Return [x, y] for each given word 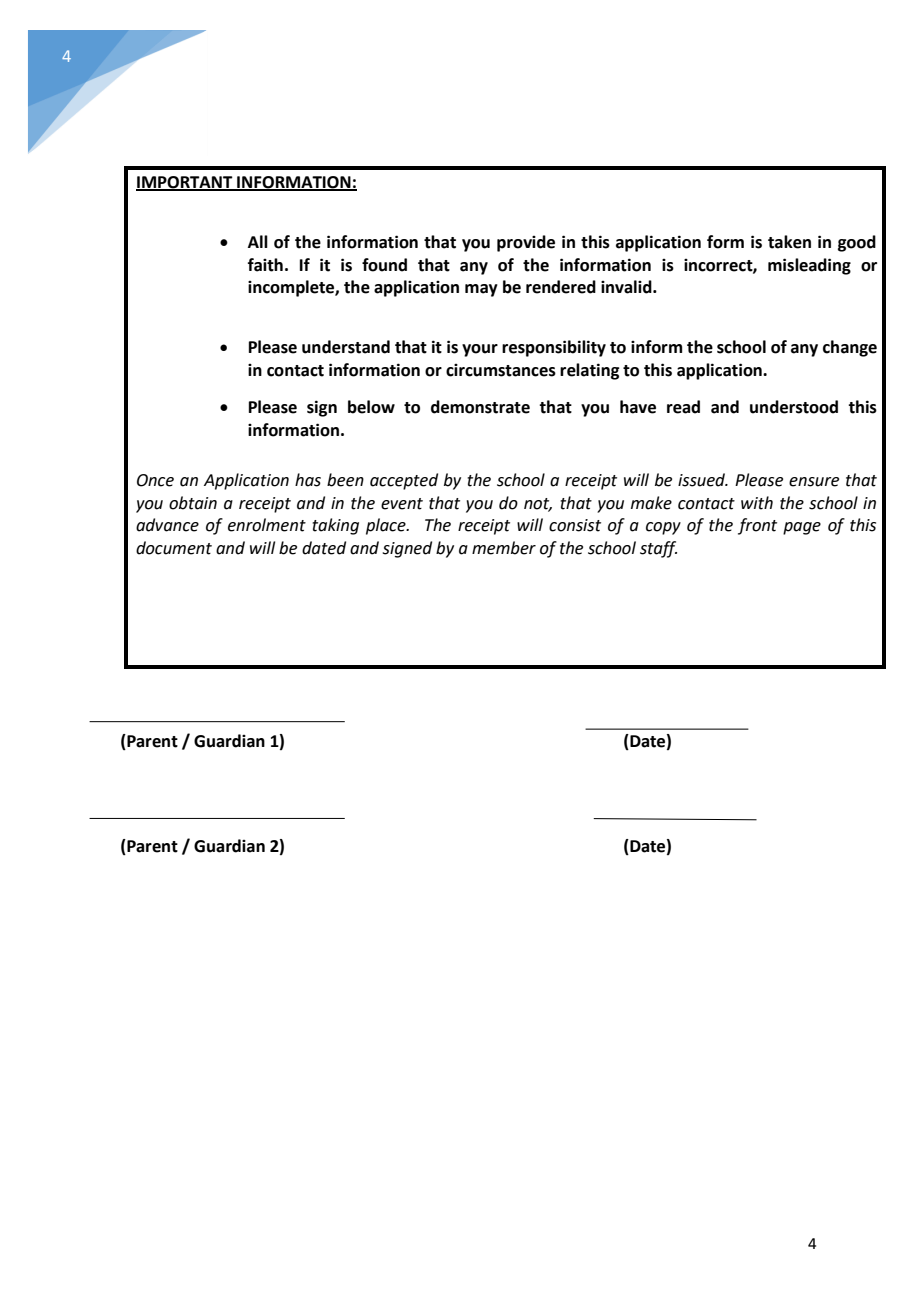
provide [526, 243]
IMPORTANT [185, 183]
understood [794, 407]
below [371, 407]
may [481, 290]
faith [265, 265]
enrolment [267, 525]
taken [789, 242]
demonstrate [480, 407]
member [504, 548]
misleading [809, 266]
